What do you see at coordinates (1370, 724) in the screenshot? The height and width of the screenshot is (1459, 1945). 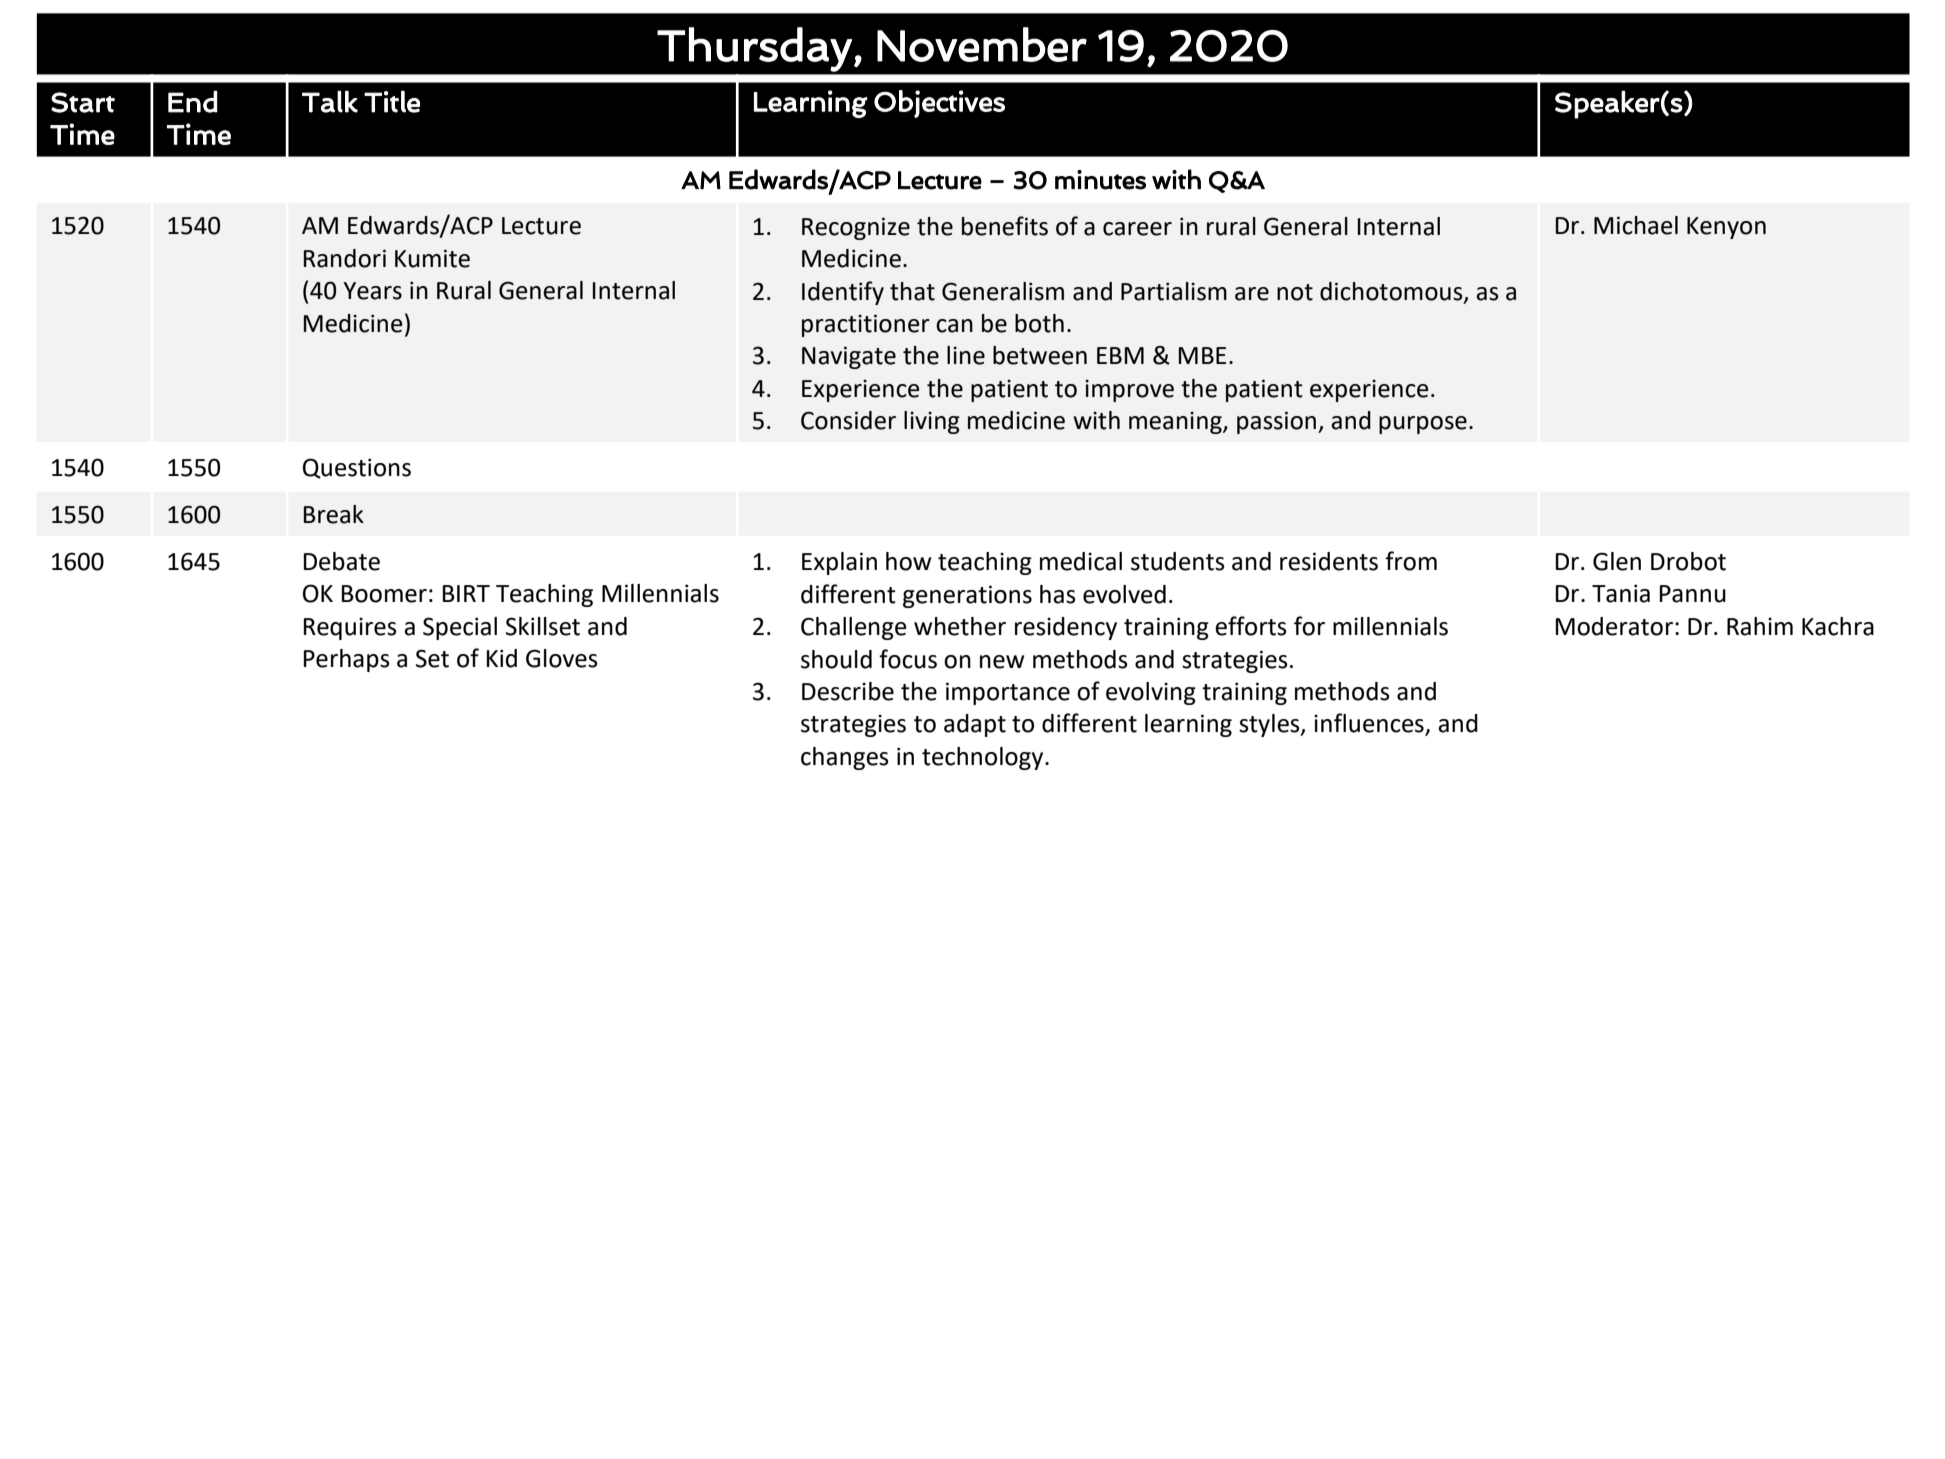 I see `influences` at bounding box center [1370, 724].
